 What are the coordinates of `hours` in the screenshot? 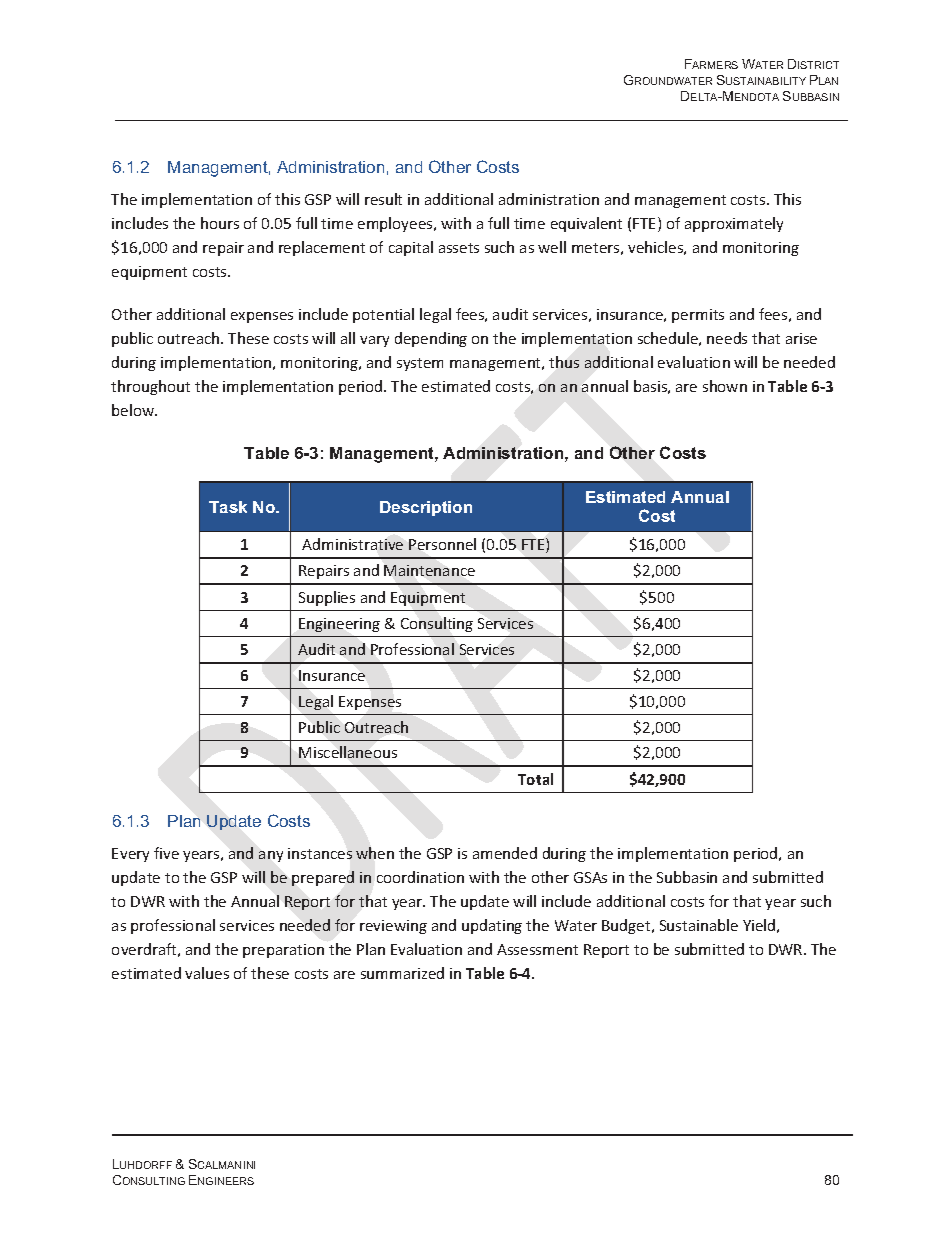 It's located at (220, 223).
